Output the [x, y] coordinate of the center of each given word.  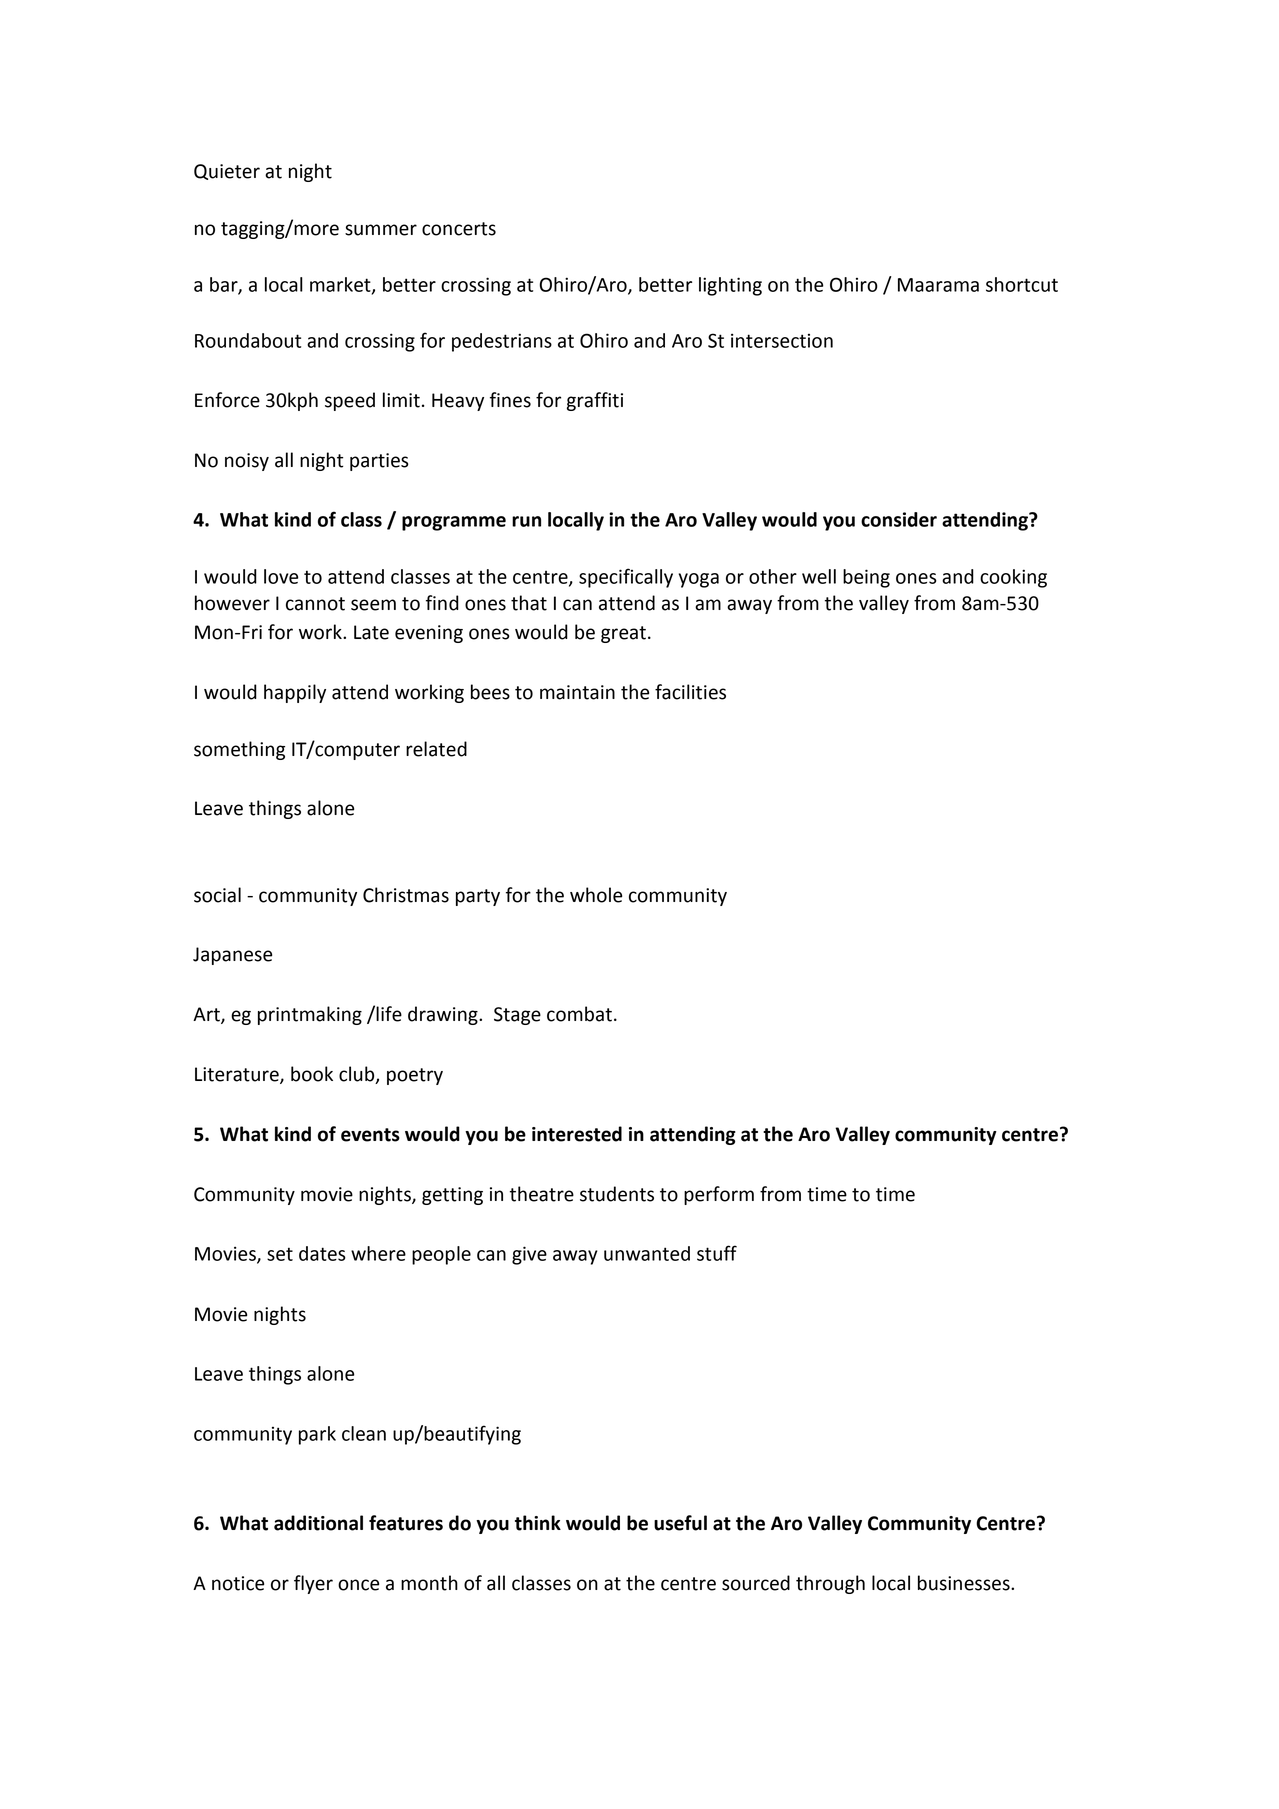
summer [381, 230]
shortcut [1022, 284]
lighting [730, 286]
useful [680, 1523]
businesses [965, 1583]
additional [318, 1523]
